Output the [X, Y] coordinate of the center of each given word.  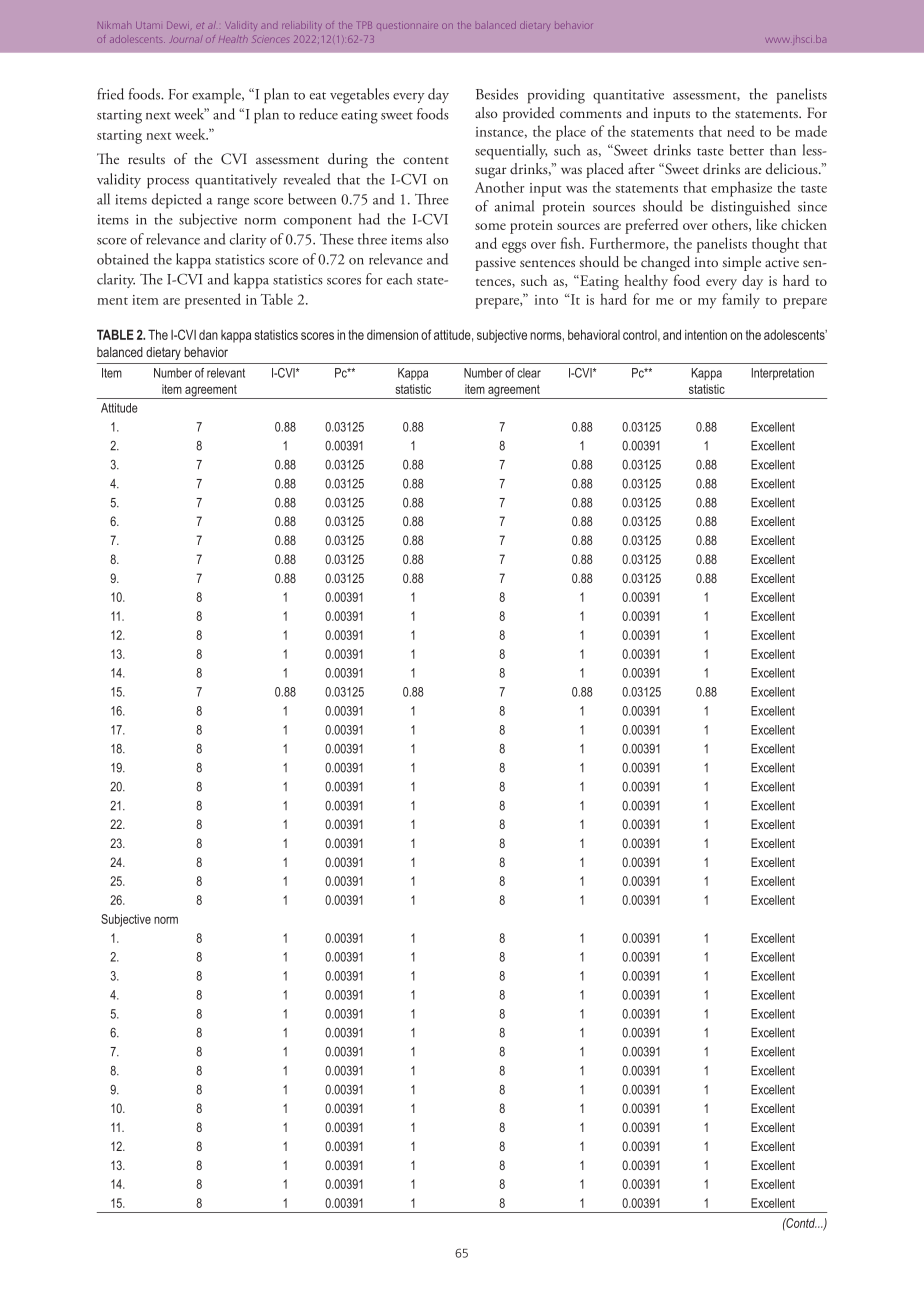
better [747, 150]
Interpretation [782, 374]
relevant [226, 373]
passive [495, 264]
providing [556, 96]
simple [741, 263]
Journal [186, 39]
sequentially [511, 152]
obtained [123, 259]
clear [529, 373]
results [146, 158]
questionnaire [407, 25]
